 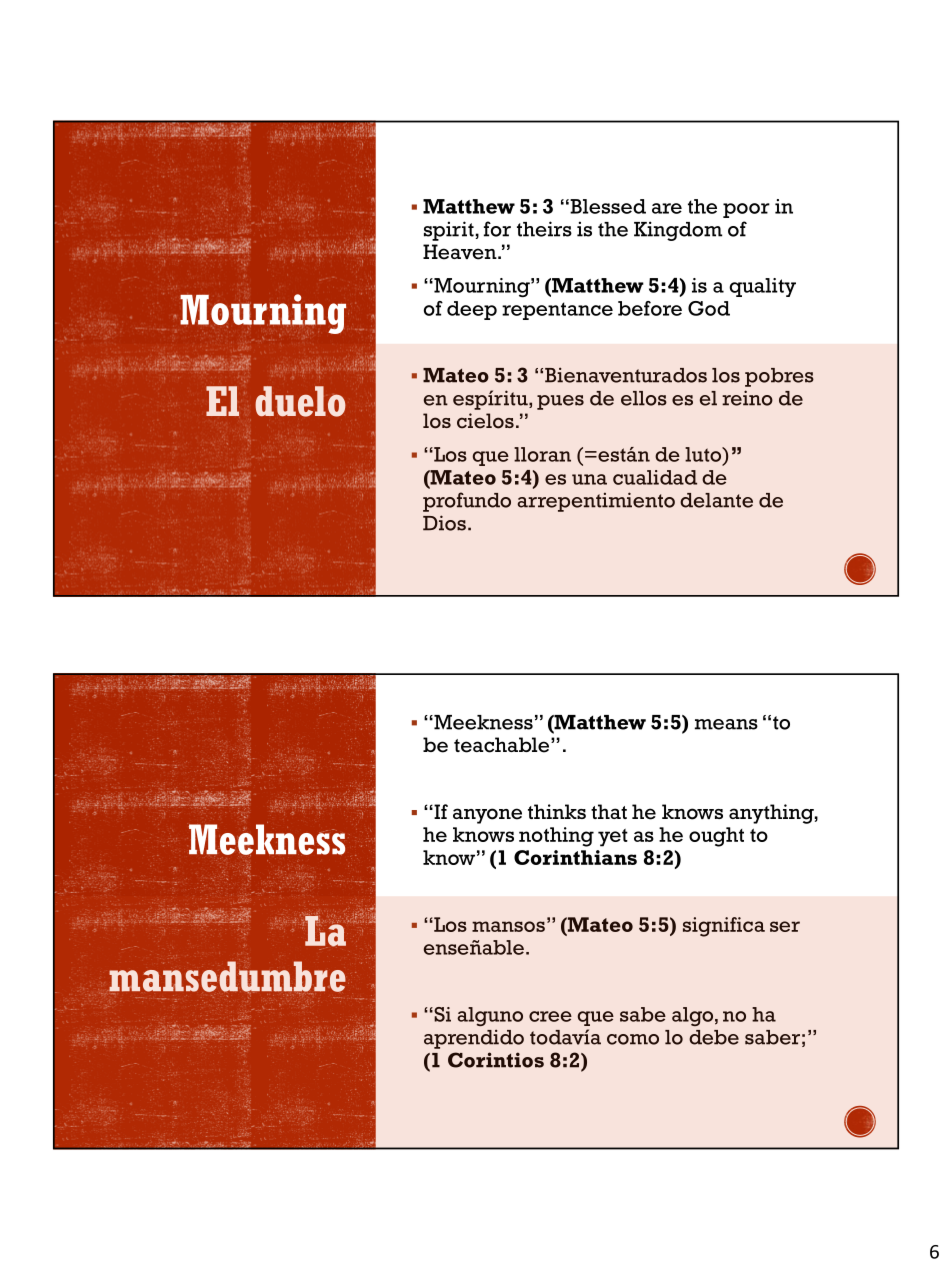 What do you see at coordinates (589, 479) in the document?
I see `una` at bounding box center [589, 479].
